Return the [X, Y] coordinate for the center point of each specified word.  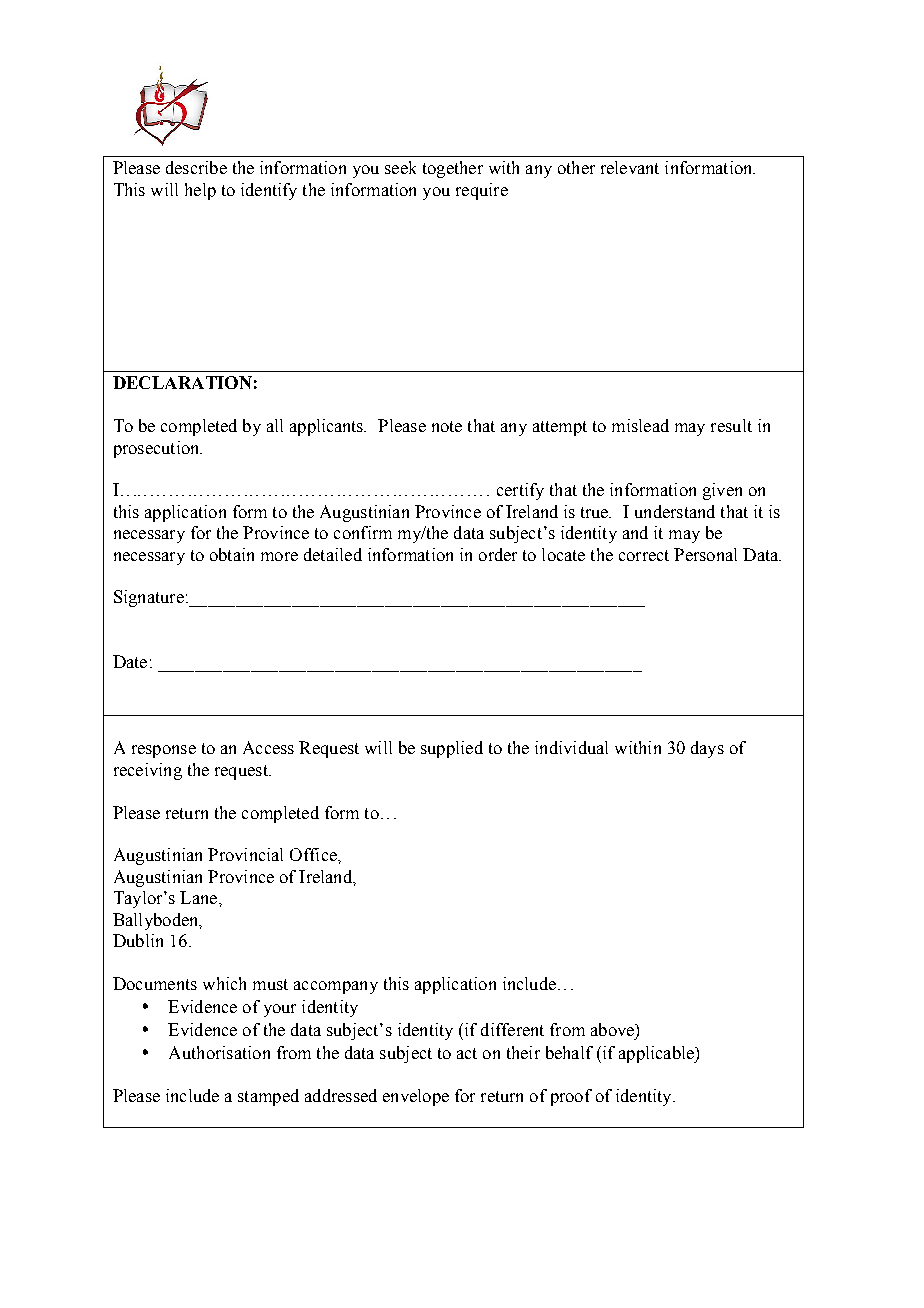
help [200, 191]
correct [644, 555]
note [447, 426]
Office [314, 854]
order [498, 554]
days [707, 749]
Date [130, 661]
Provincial [245, 854]
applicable [657, 1054]
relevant [630, 167]
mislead [640, 425]
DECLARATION [182, 382]
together [453, 169]
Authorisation [219, 1052]
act [467, 1053]
